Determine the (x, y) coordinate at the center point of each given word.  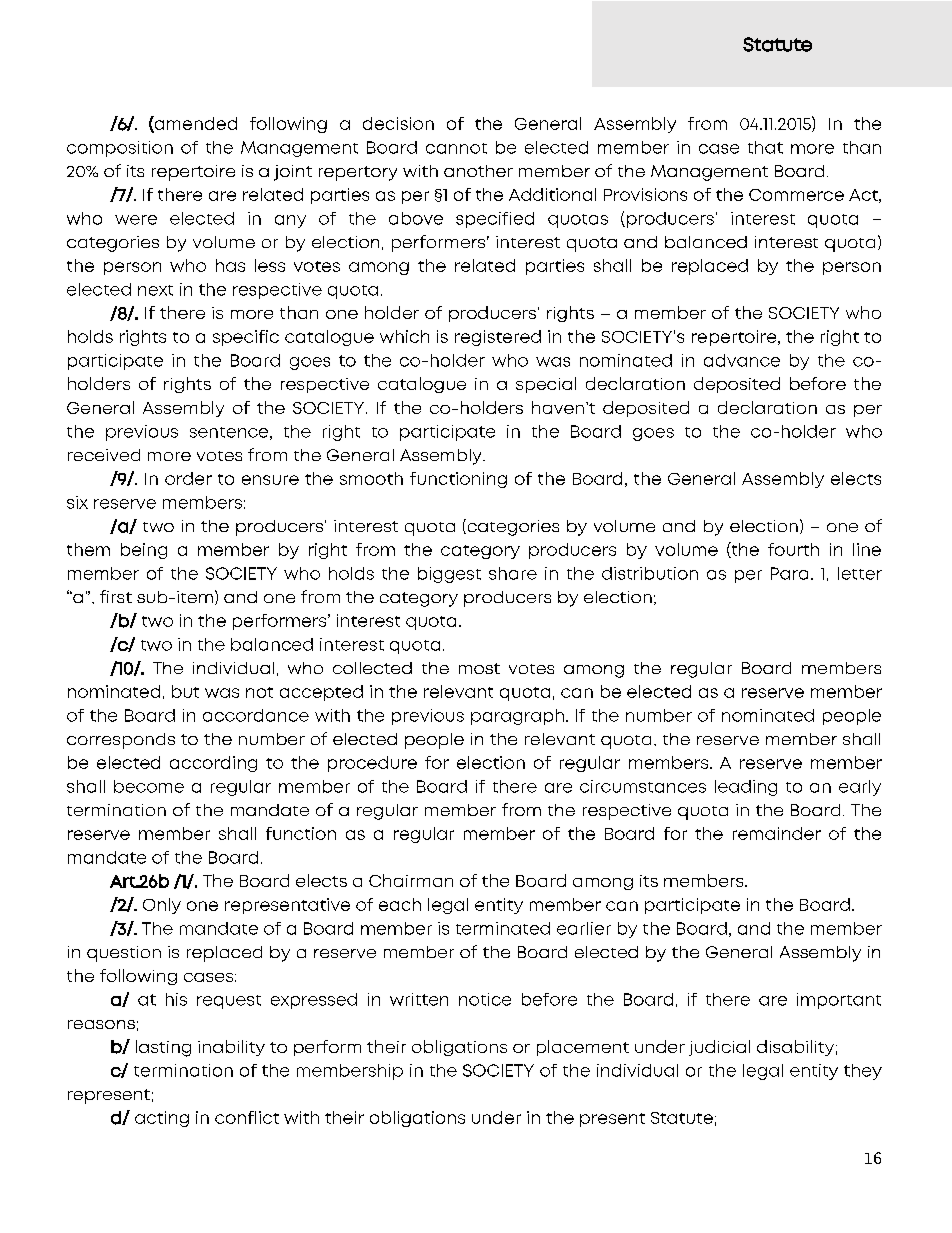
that (765, 147)
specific (246, 338)
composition (120, 149)
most (479, 668)
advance (742, 360)
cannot (456, 148)
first (116, 596)
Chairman (411, 880)
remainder (777, 833)
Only (162, 906)
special (546, 385)
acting (162, 1119)
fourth (793, 549)
